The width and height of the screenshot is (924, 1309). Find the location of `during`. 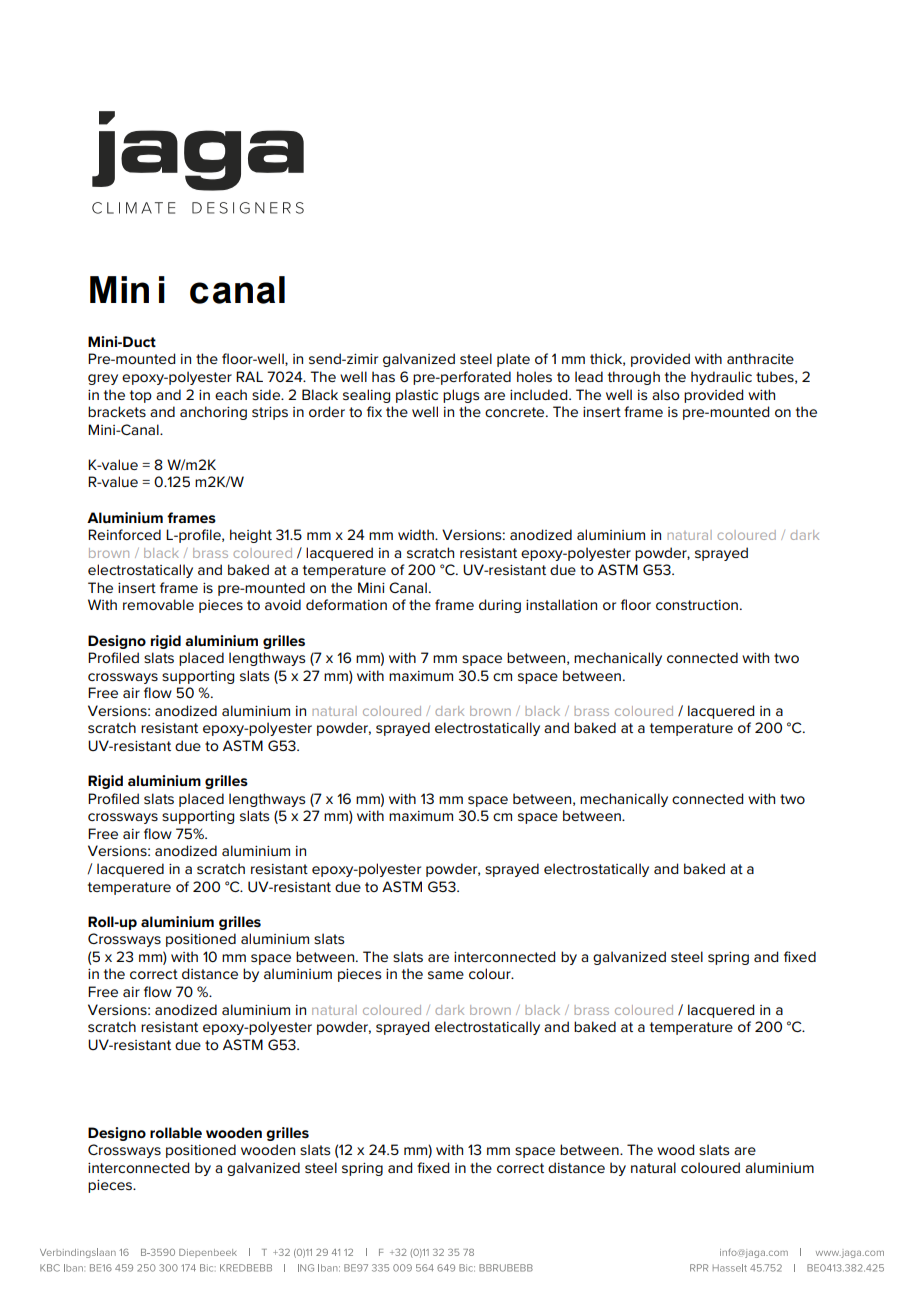

during is located at coordinates (500, 606).
